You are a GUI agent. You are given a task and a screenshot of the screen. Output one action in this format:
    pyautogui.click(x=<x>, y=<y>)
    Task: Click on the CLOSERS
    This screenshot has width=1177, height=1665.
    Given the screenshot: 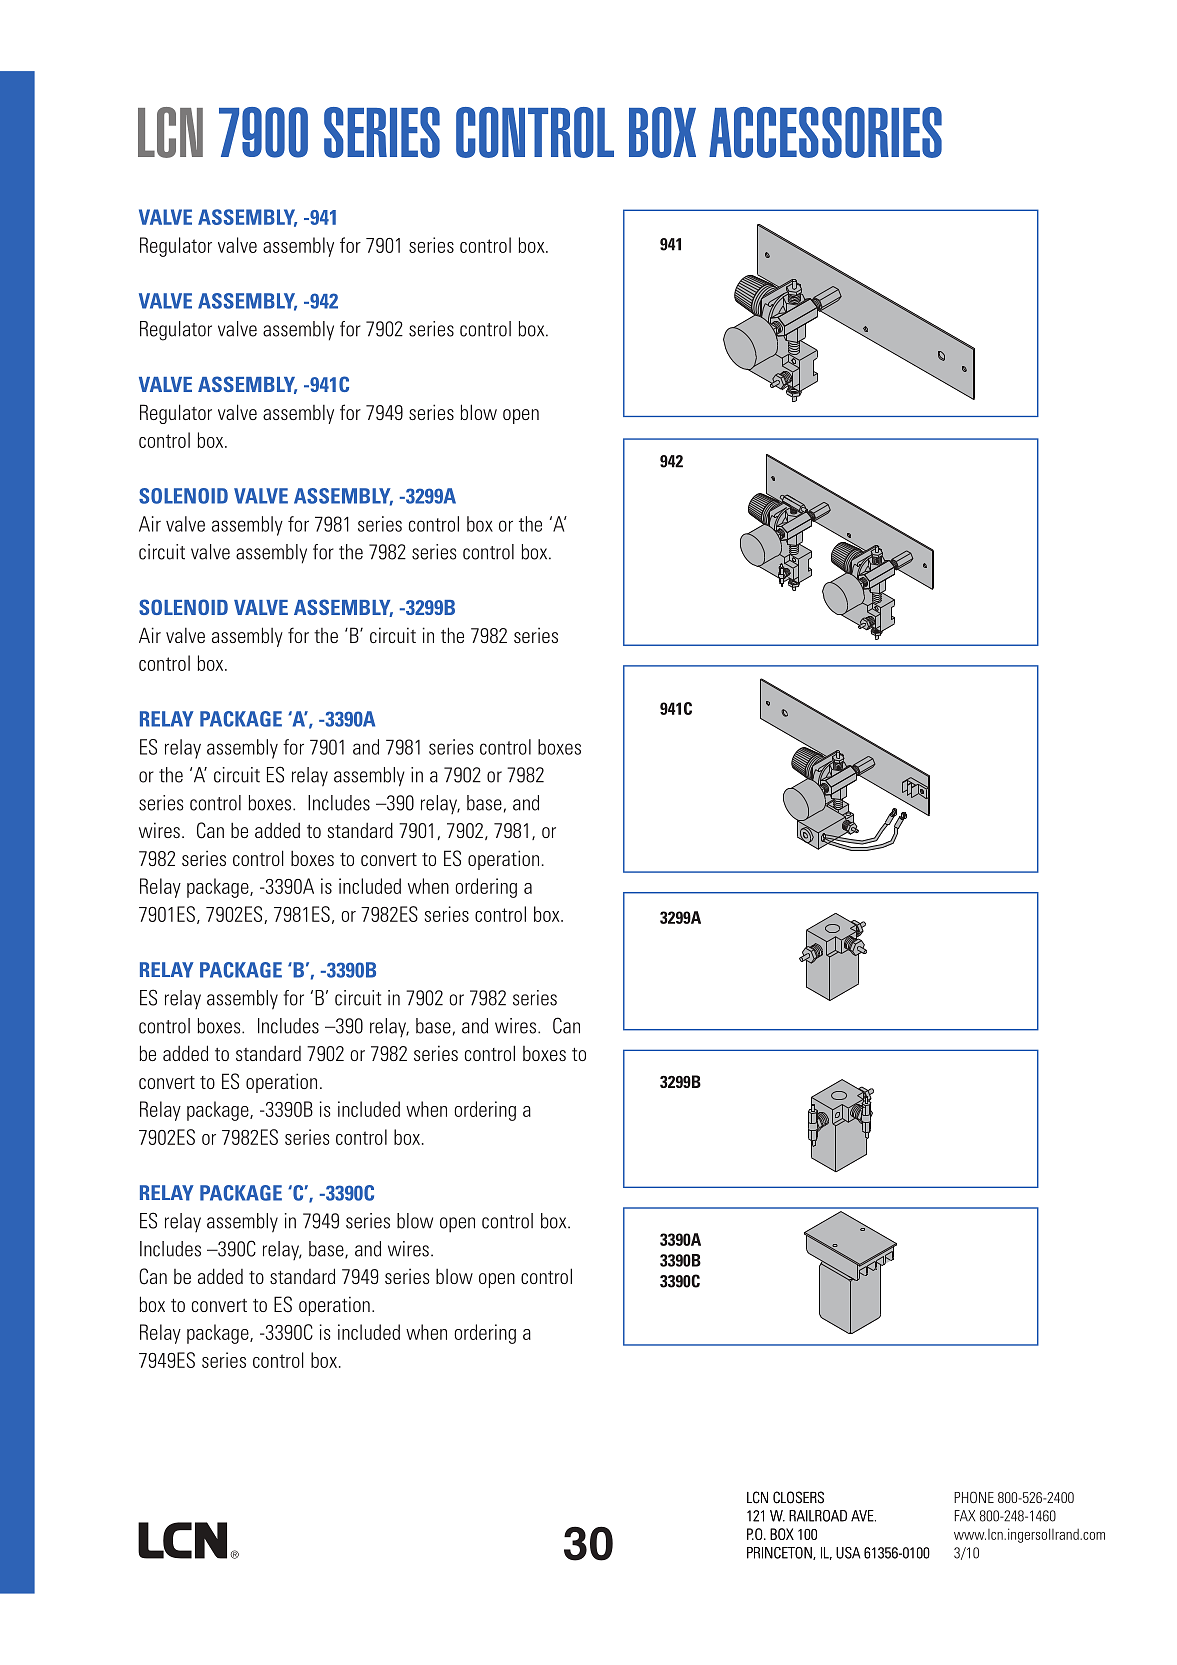 What is the action you would take?
    pyautogui.click(x=798, y=1497)
